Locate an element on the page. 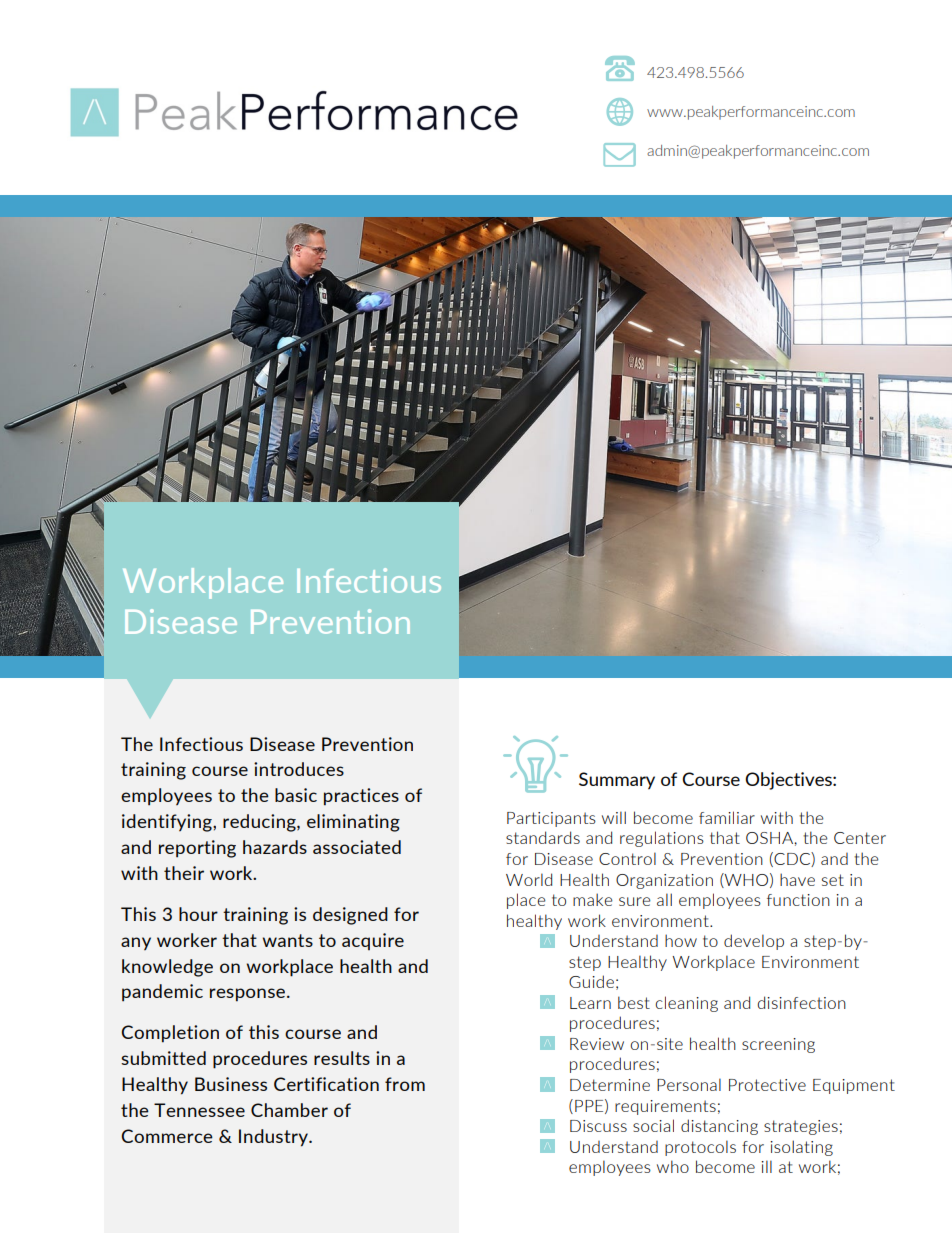 The image size is (952, 1233). Industry is located at coordinates (274, 1138).
